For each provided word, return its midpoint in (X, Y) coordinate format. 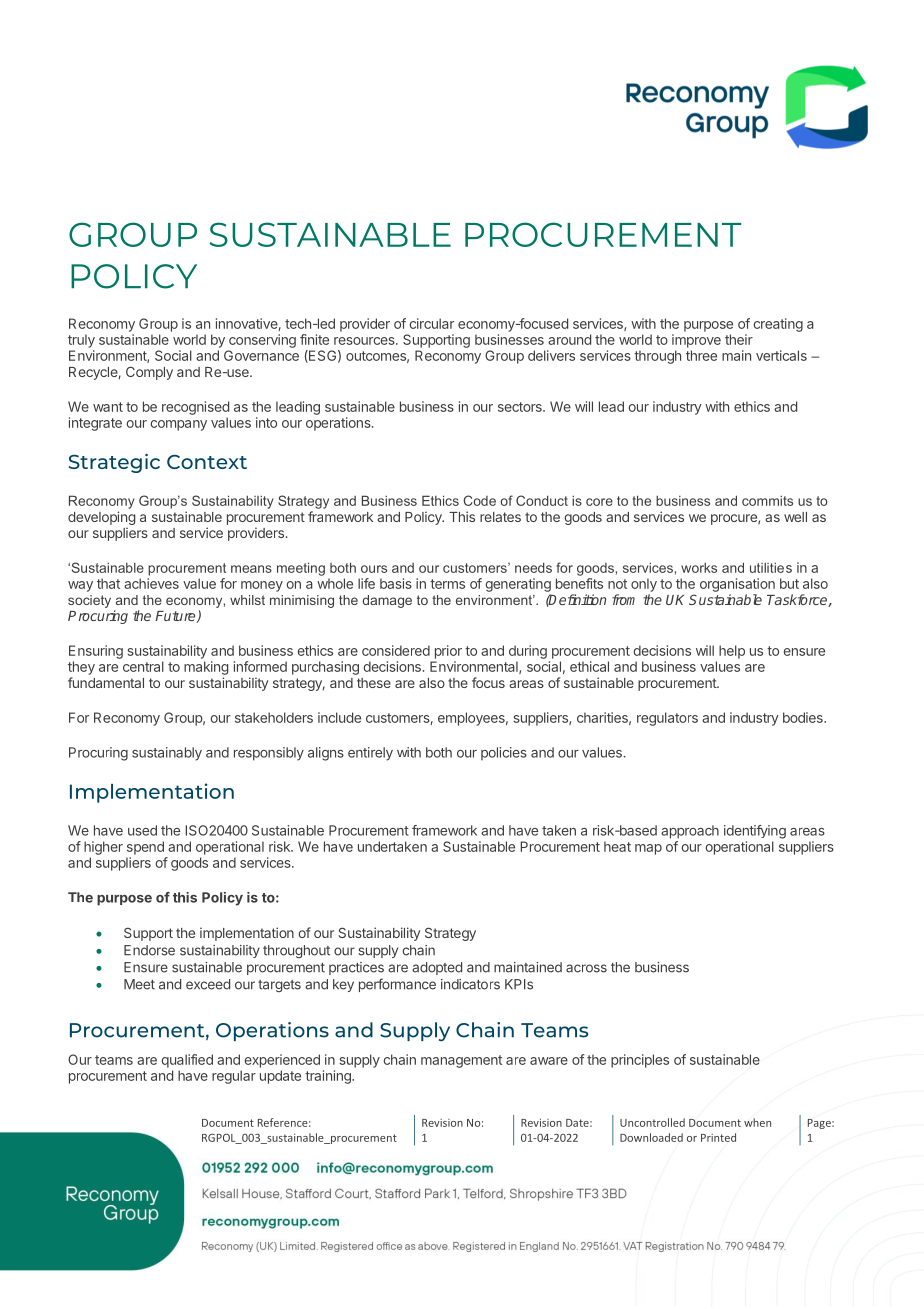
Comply (149, 373)
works (699, 568)
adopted (437, 968)
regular (234, 1077)
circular (432, 323)
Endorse (149, 950)
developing (101, 519)
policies (504, 753)
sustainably (167, 754)
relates (500, 517)
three (701, 355)
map (648, 849)
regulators (667, 719)
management (461, 1061)
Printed (718, 1137)
